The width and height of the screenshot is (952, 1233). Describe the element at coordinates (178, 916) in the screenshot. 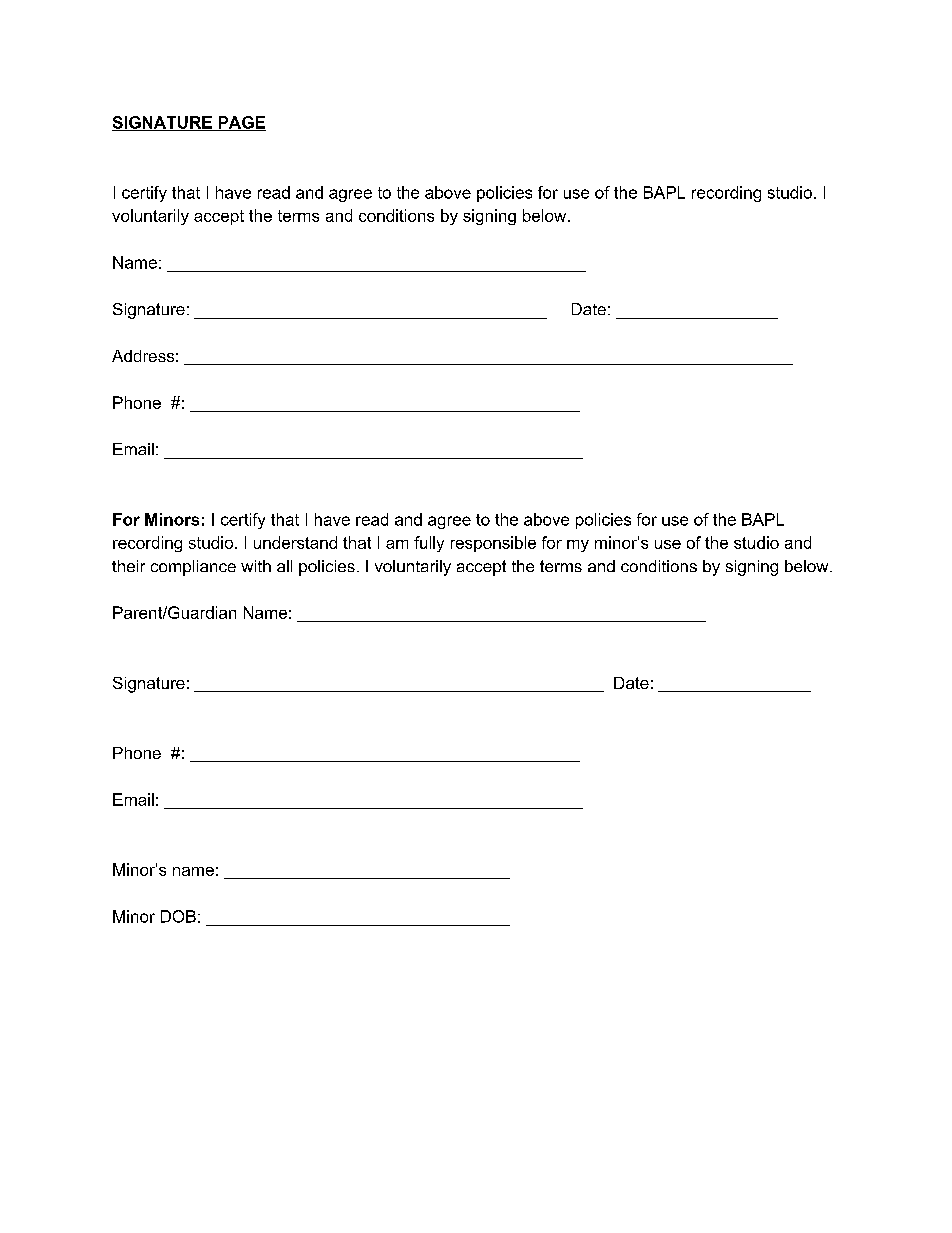

I see `DOB` at that location.
